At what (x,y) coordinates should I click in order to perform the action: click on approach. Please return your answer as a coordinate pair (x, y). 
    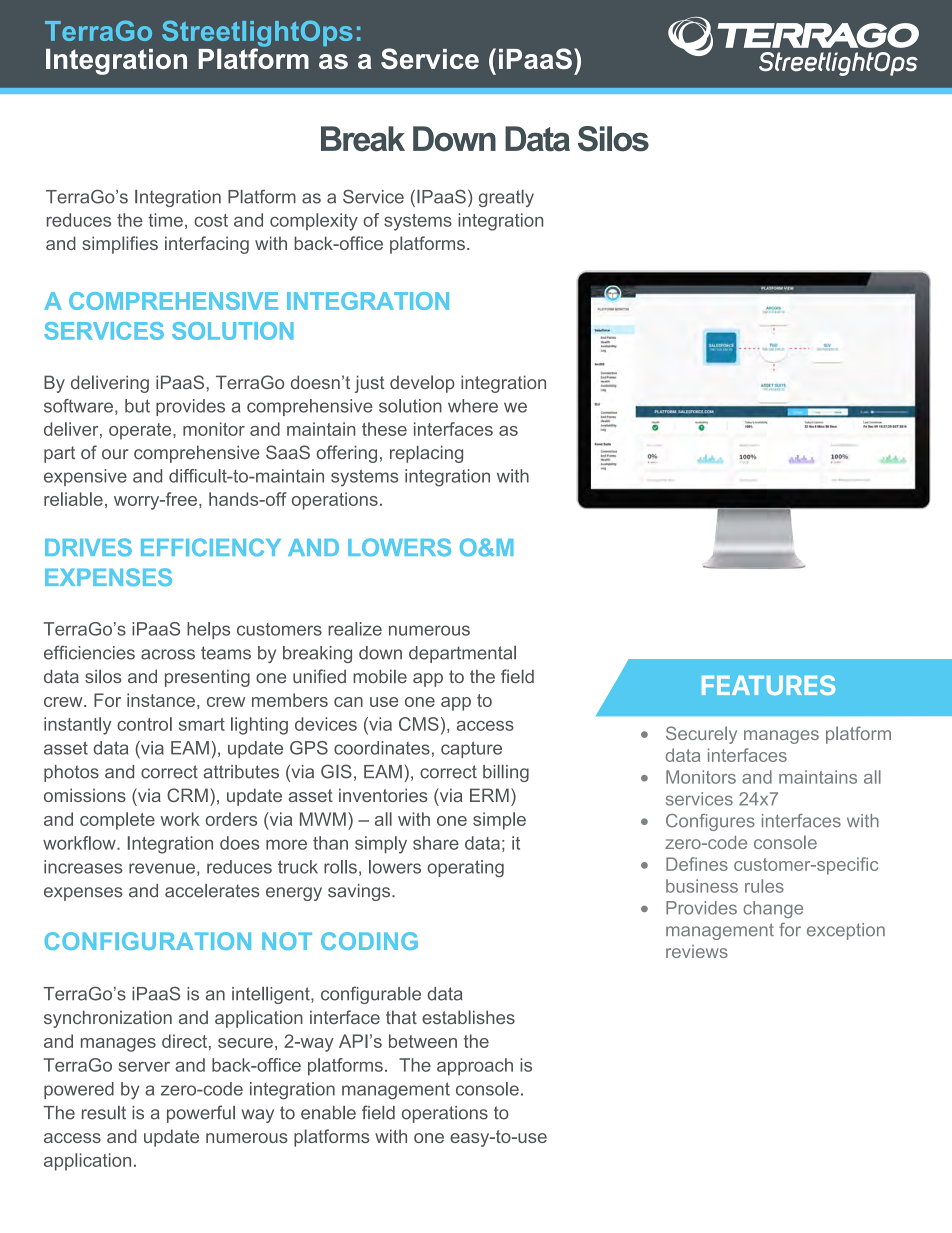
    Looking at the image, I should click on (475, 1067).
